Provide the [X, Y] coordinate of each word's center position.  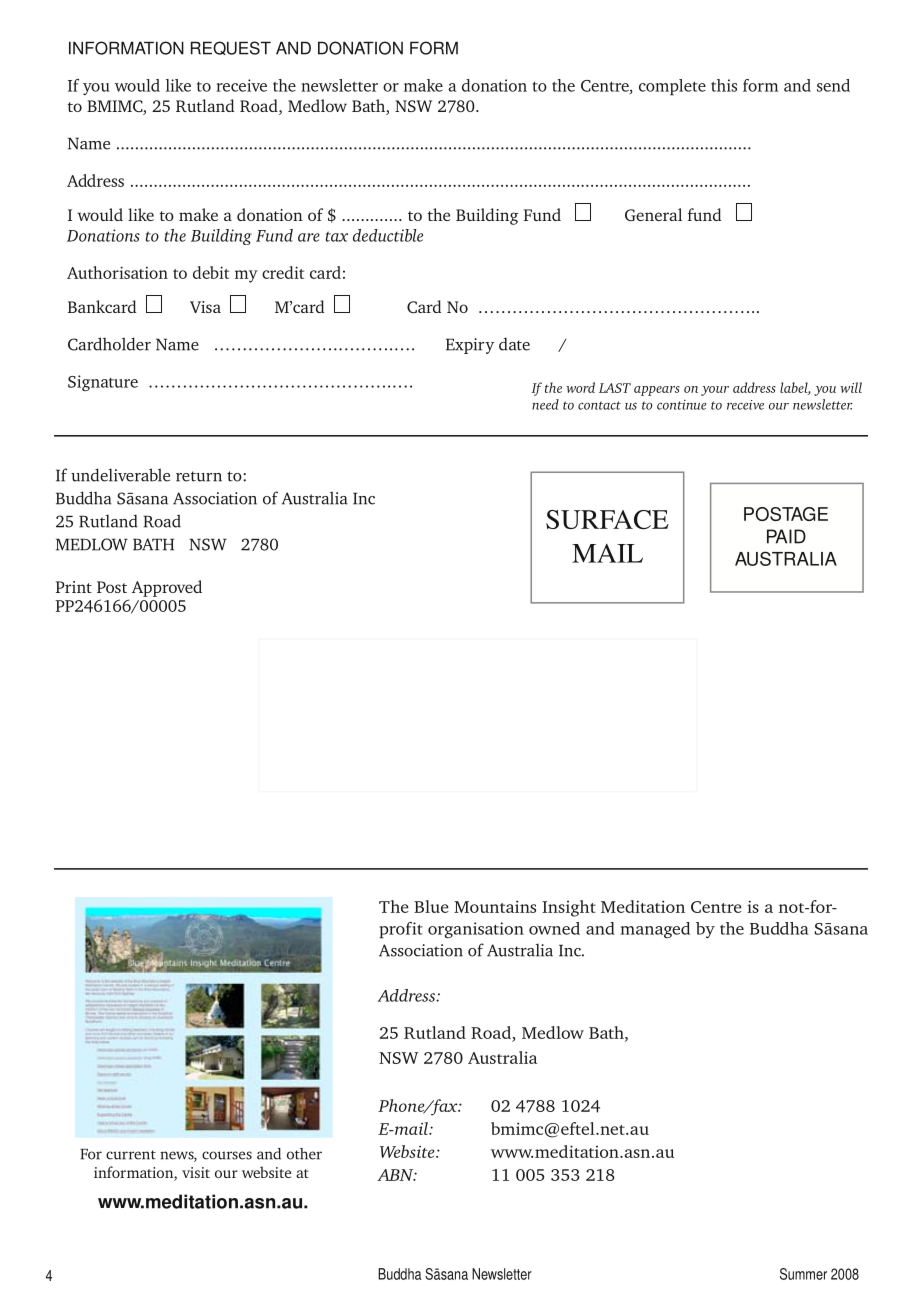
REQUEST [231, 48]
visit [196, 1172]
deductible [388, 235]
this [724, 85]
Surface [607, 519]
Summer [803, 1274]
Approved [167, 588]
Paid [786, 536]
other [304, 1154]
